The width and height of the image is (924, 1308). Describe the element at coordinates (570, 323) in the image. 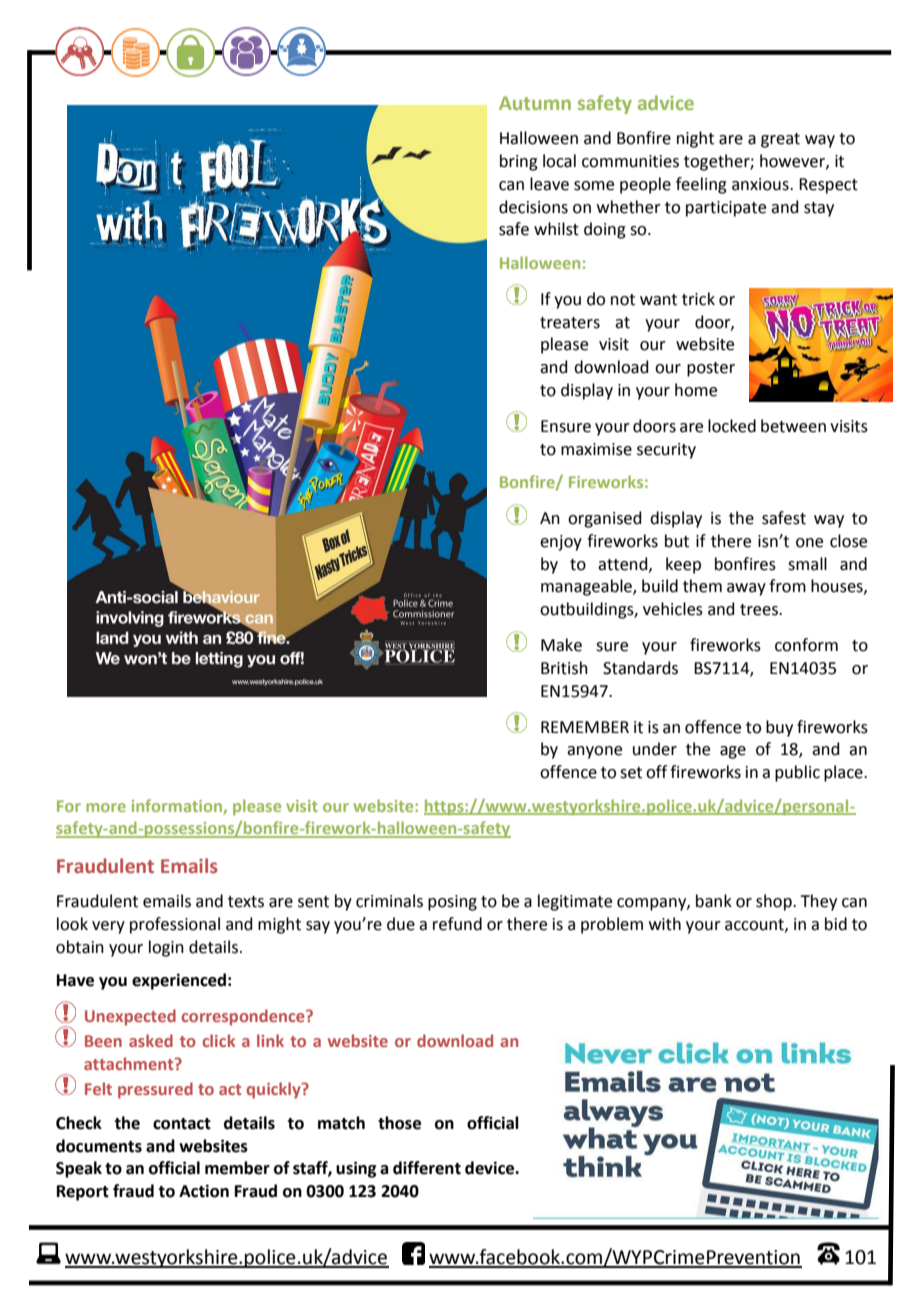

I see `treaters` at that location.
